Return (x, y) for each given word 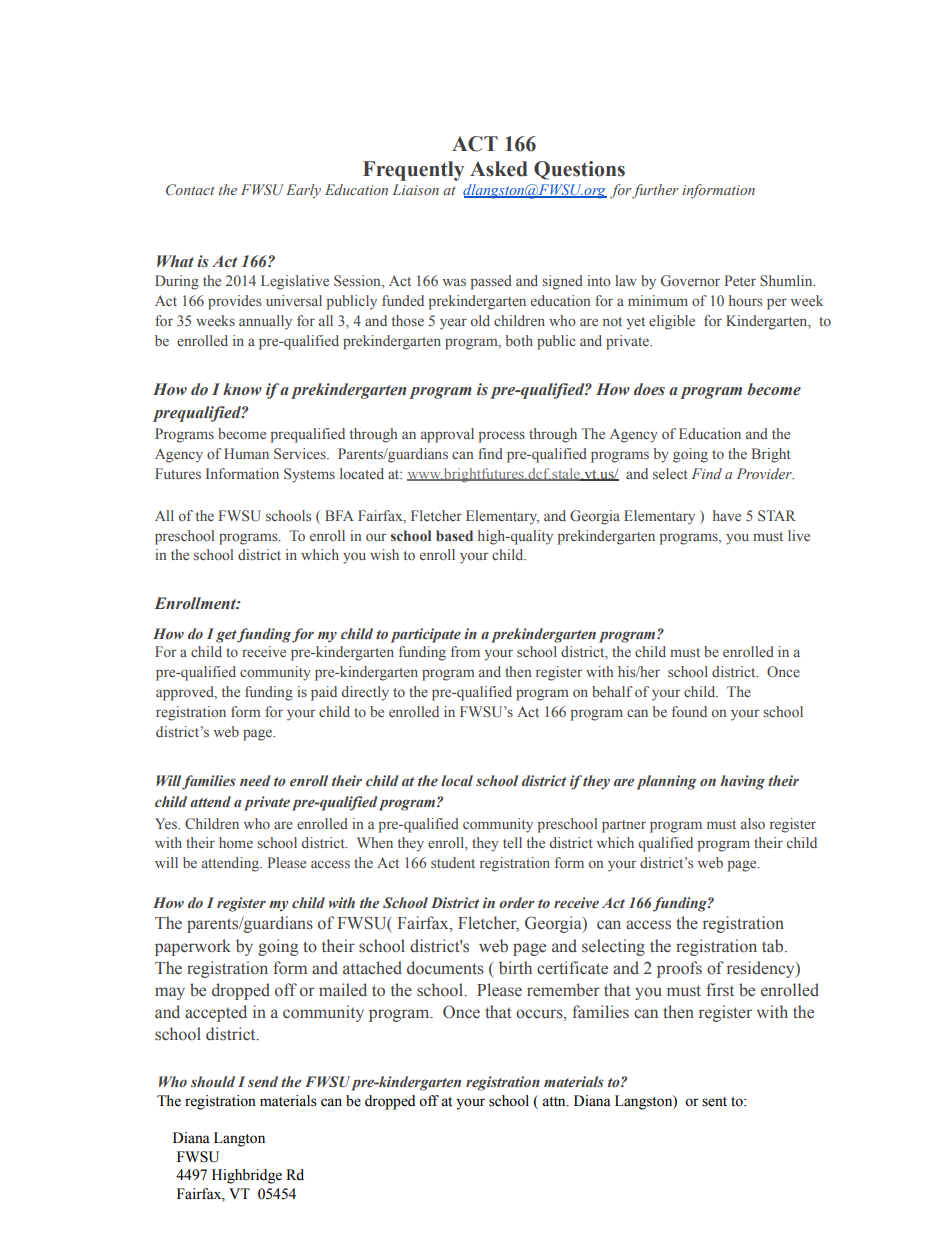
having (742, 782)
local (457, 780)
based (454, 535)
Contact (190, 190)
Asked (499, 169)
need (255, 780)
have (727, 515)
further (655, 191)
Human (246, 453)
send (263, 1081)
